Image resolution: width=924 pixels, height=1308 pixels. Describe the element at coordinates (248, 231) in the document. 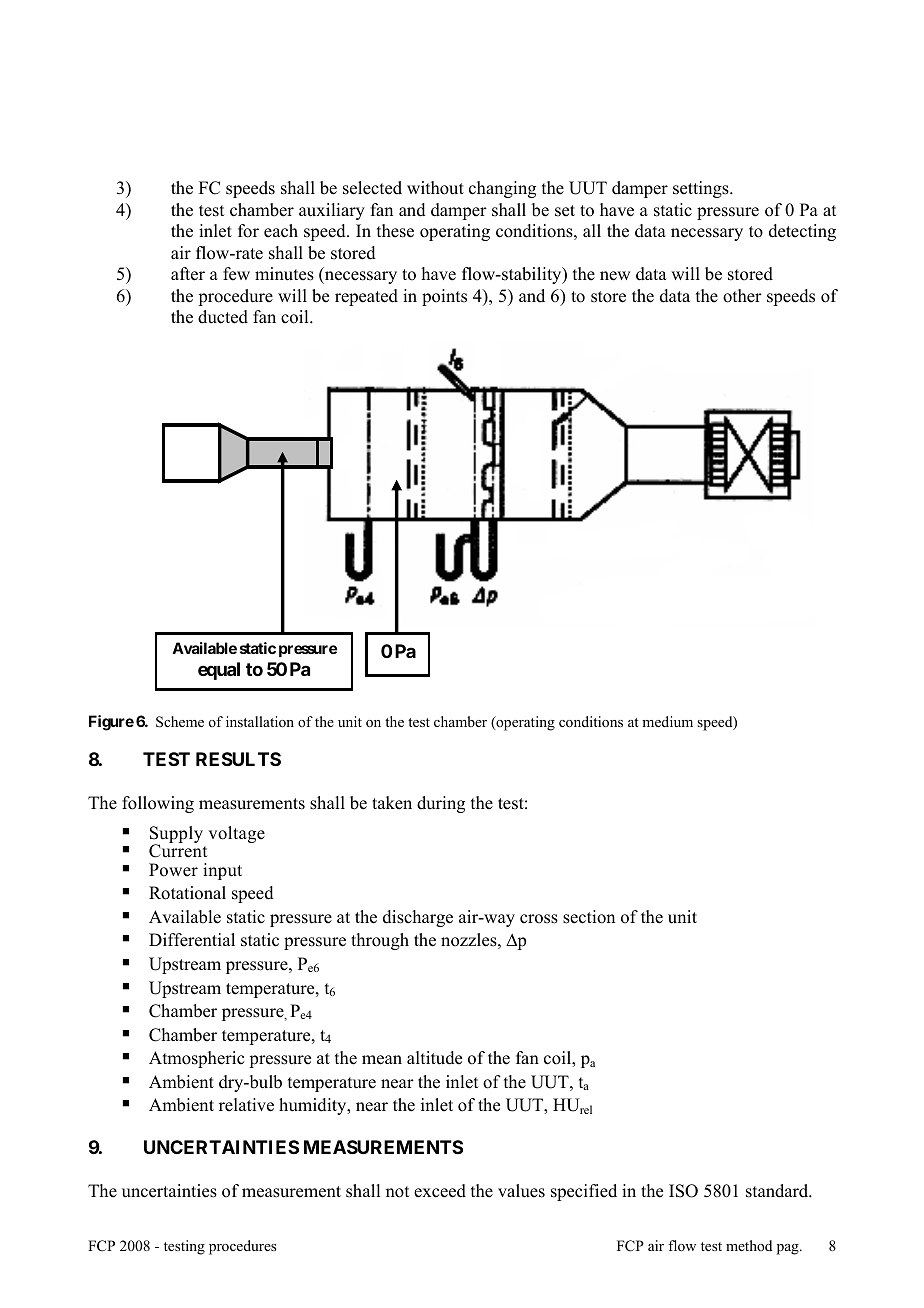

I see `for` at that location.
